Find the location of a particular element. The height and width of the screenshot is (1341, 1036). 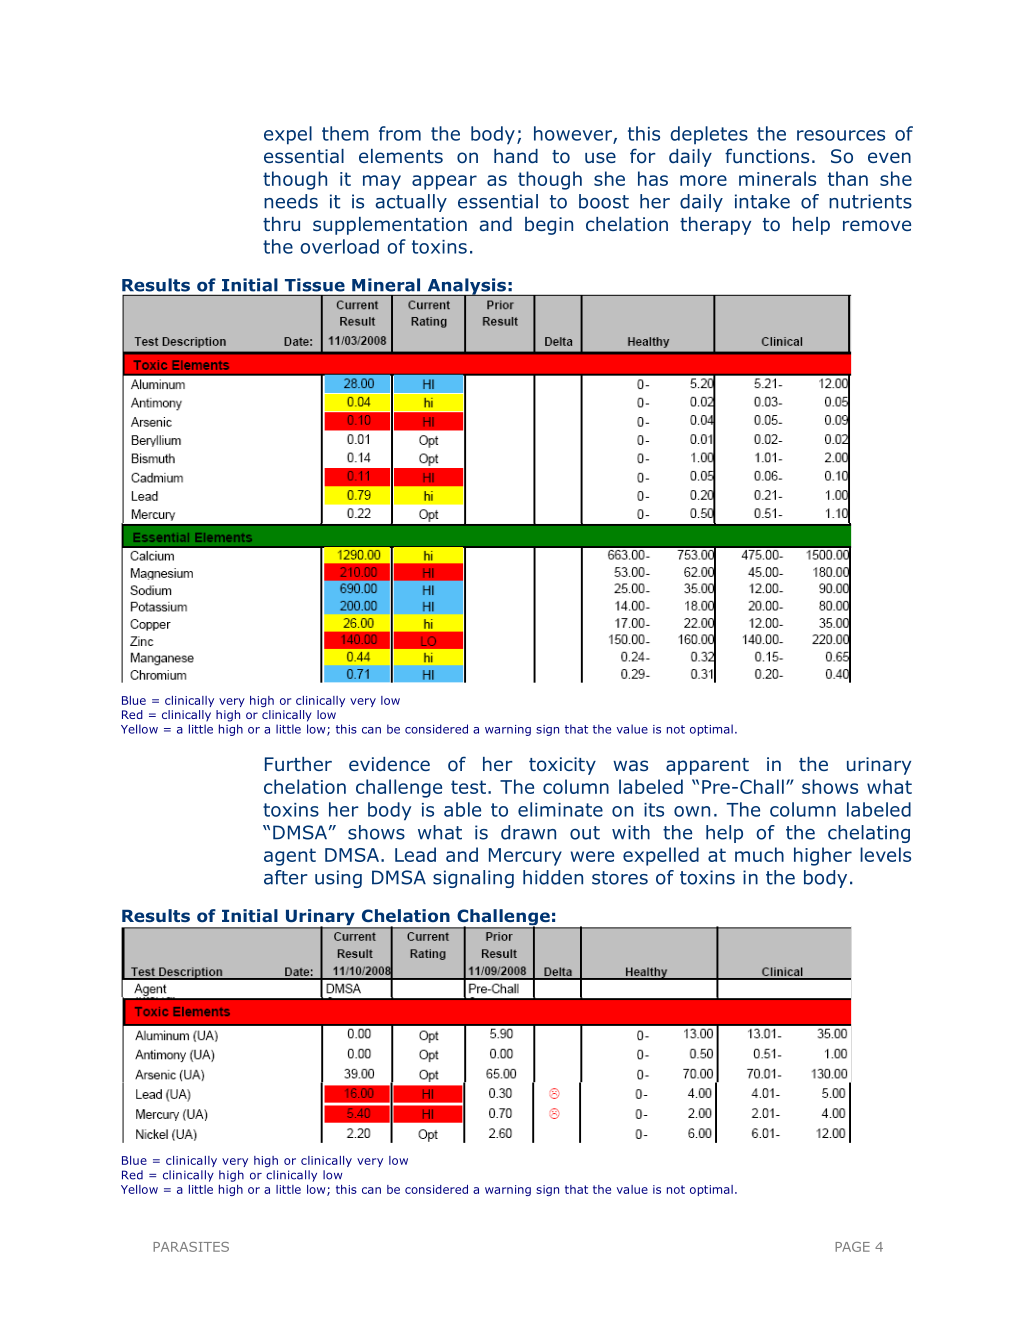

much is located at coordinates (759, 854).
